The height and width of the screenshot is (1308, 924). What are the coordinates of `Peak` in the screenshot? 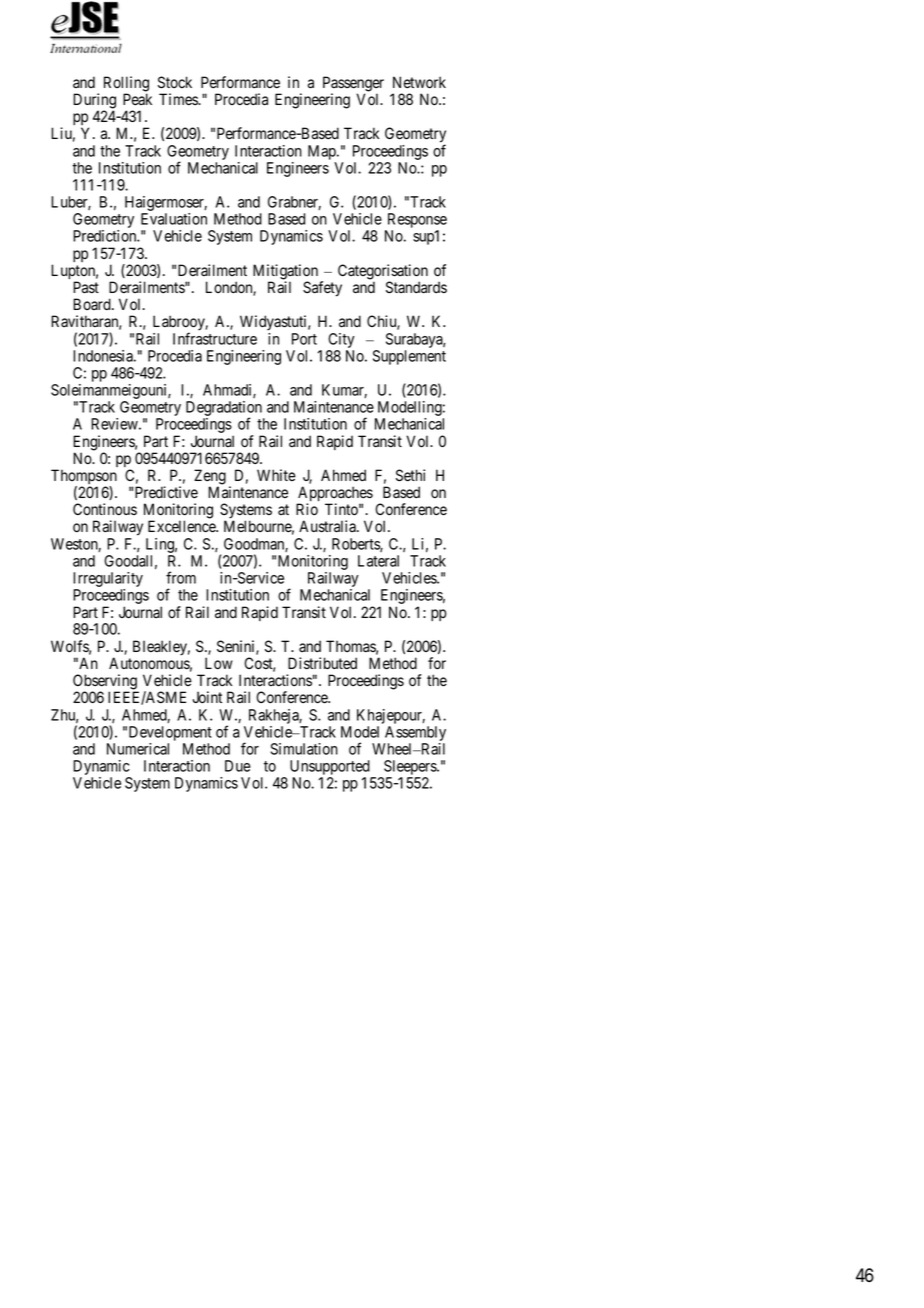 It's located at (137, 99).
